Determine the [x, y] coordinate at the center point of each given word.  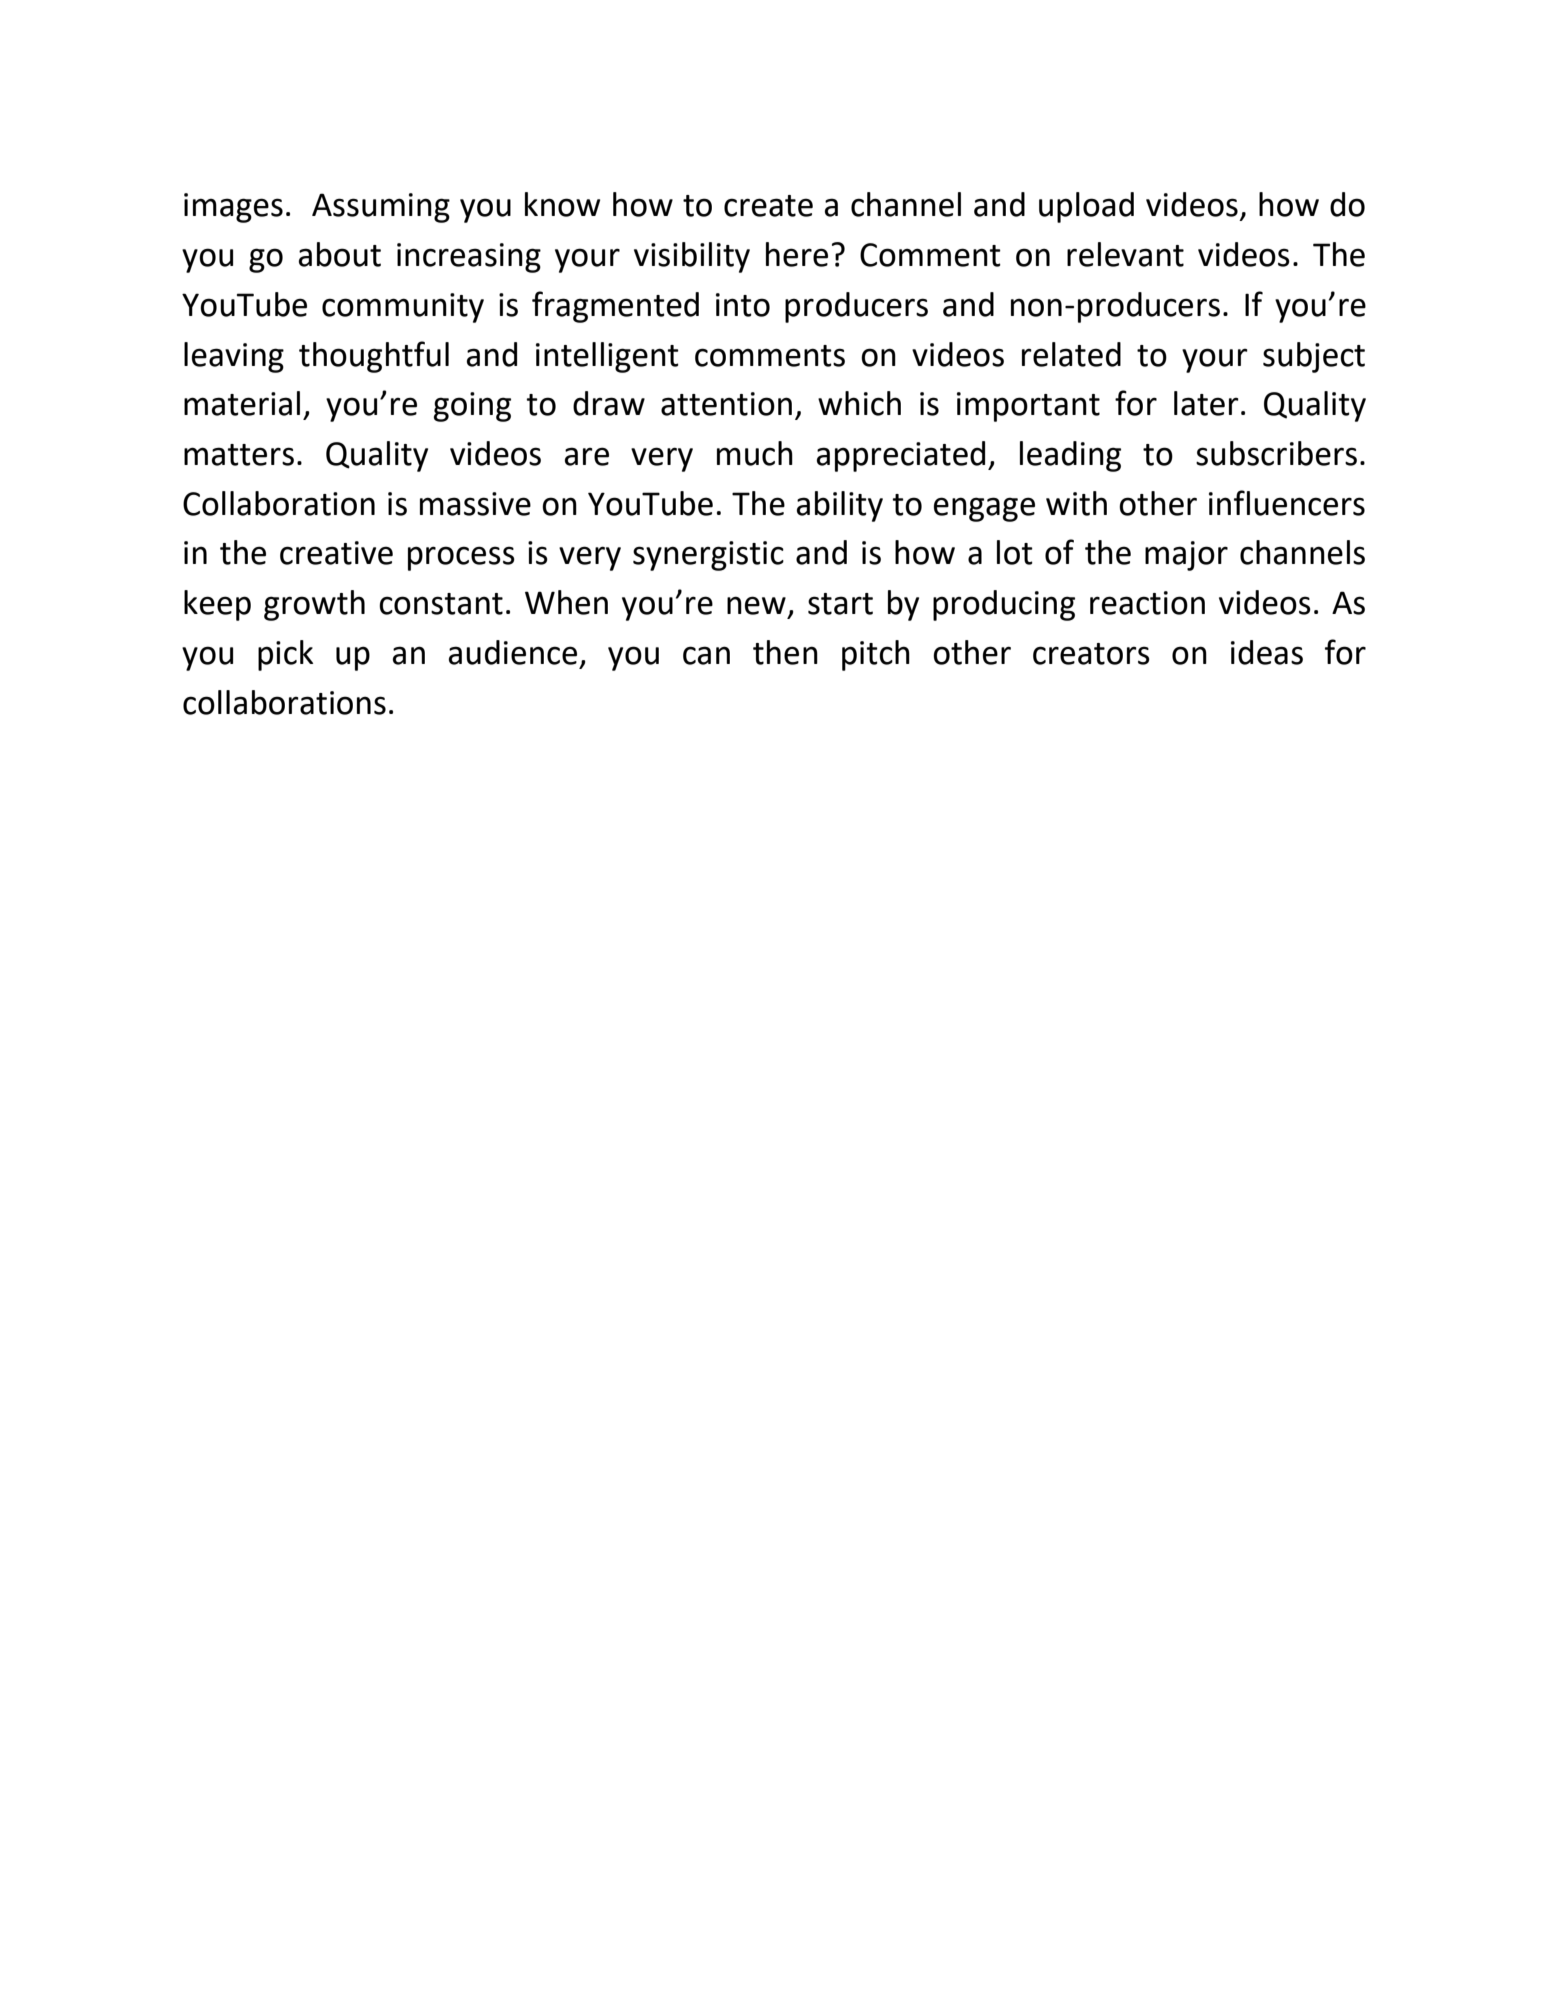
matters [239, 455]
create [768, 206]
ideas [1267, 652]
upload [1086, 207]
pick [285, 655]
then [785, 652]
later [1206, 403]
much [755, 453]
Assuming [381, 208]
